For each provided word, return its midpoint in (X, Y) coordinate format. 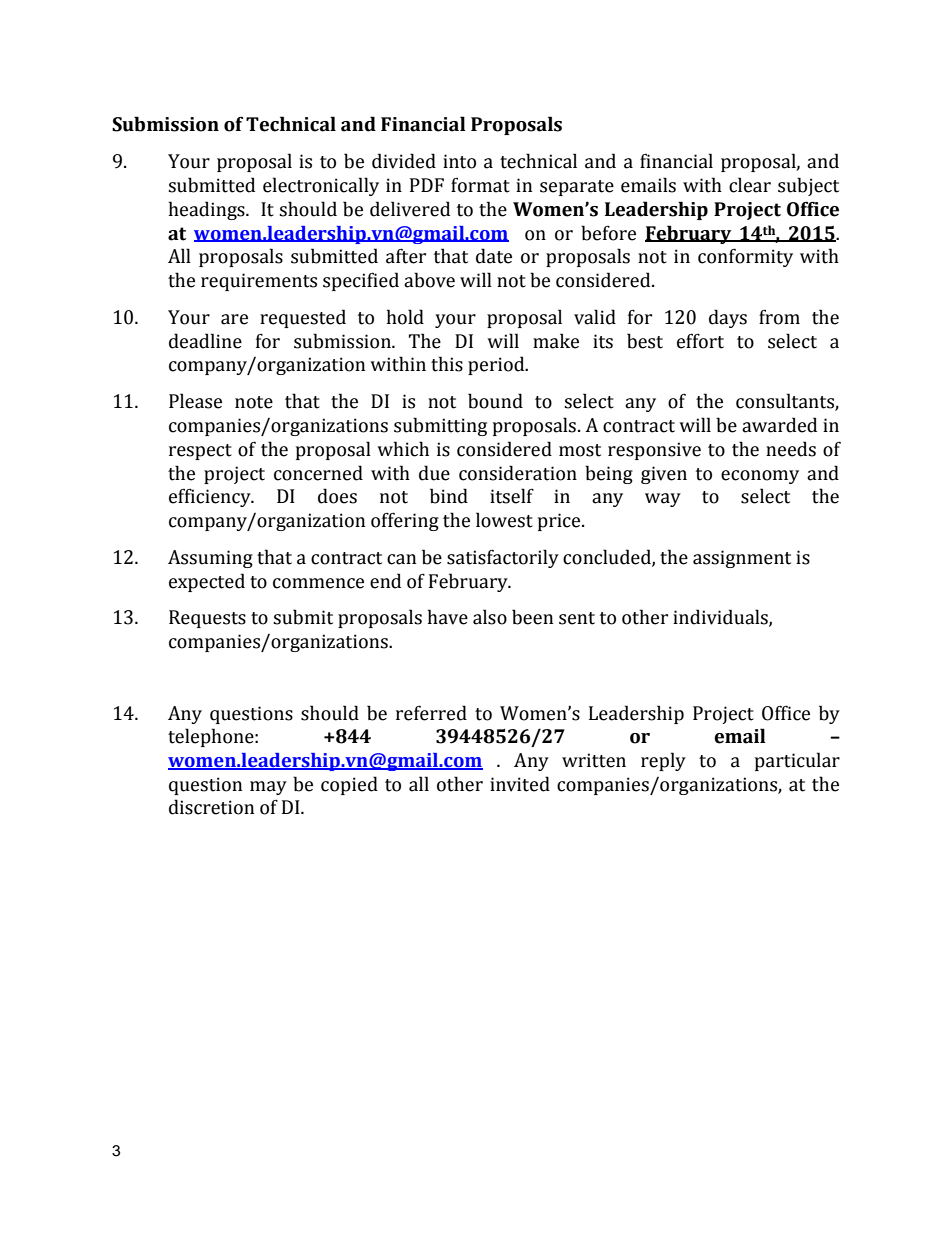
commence (318, 583)
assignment (742, 559)
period (497, 365)
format (480, 185)
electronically (321, 186)
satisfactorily (503, 558)
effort (700, 341)
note (254, 402)
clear (750, 185)
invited (520, 784)
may (268, 788)
